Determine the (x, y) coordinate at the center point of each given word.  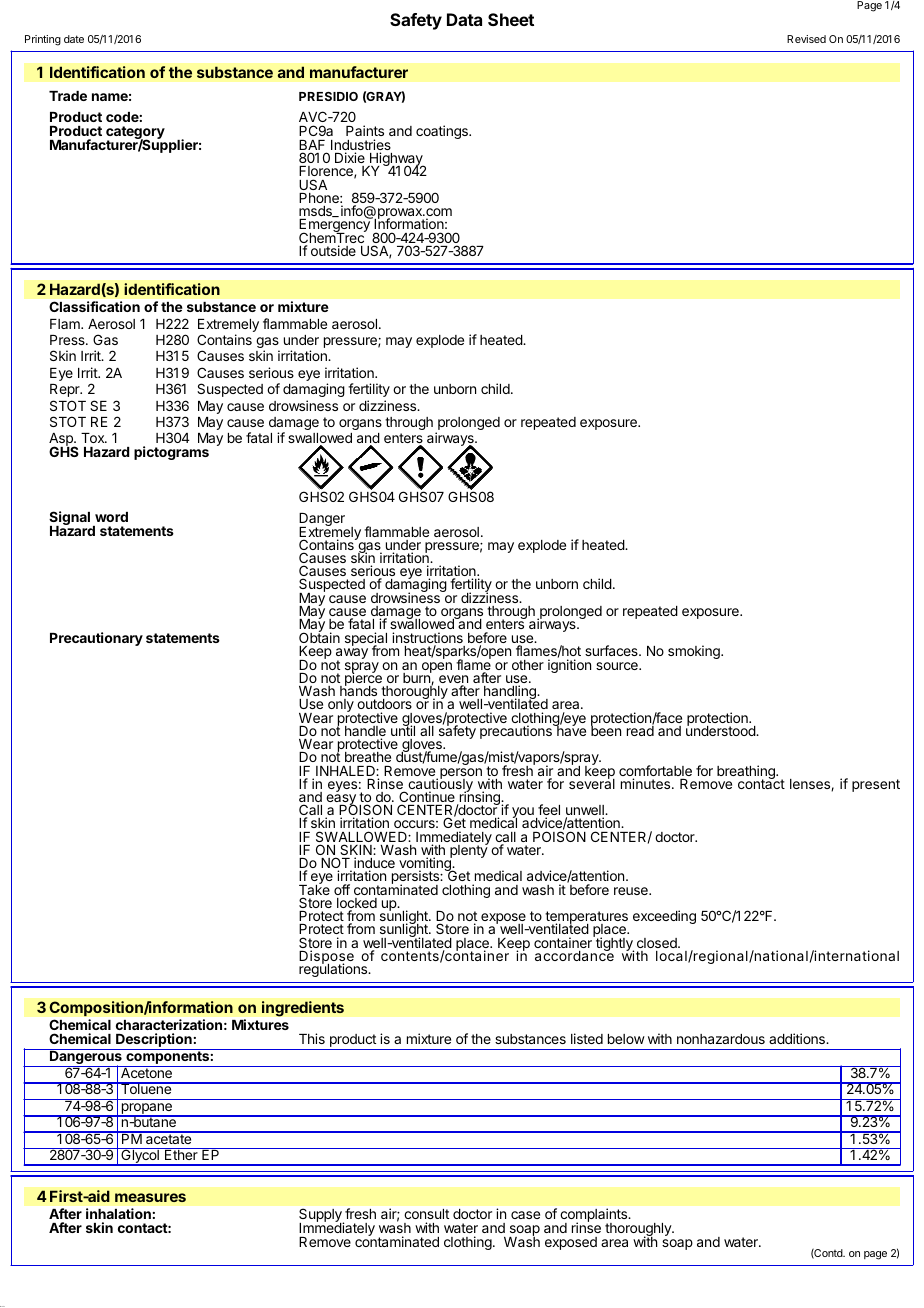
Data (464, 19)
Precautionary (96, 639)
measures (150, 1197)
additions (798, 1038)
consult (426, 1216)
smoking (695, 652)
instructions (427, 639)
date (74, 39)
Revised (806, 39)
